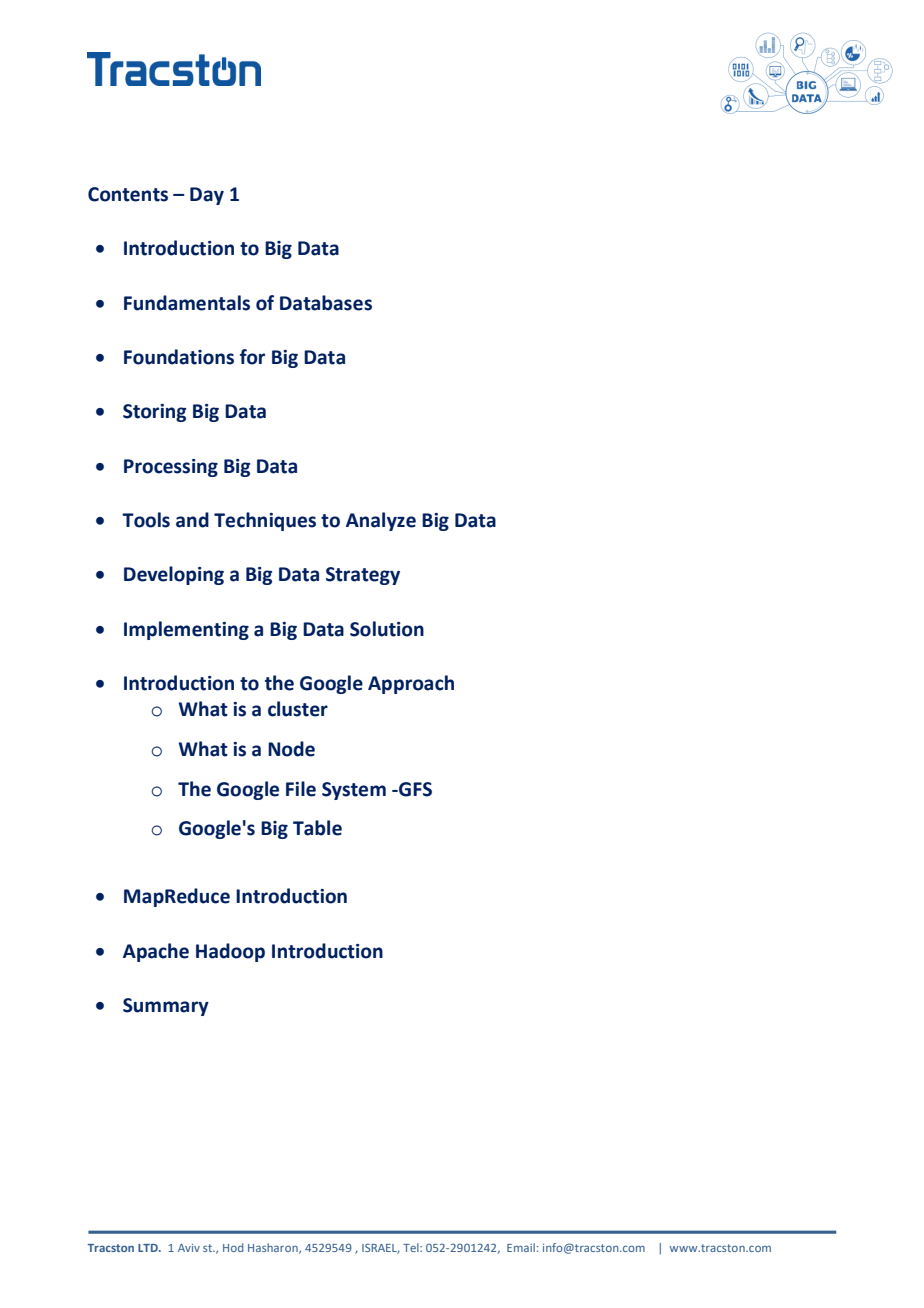 This screenshot has width=924, height=1308. What do you see at coordinates (207, 196) in the screenshot?
I see `Day` at bounding box center [207, 196].
